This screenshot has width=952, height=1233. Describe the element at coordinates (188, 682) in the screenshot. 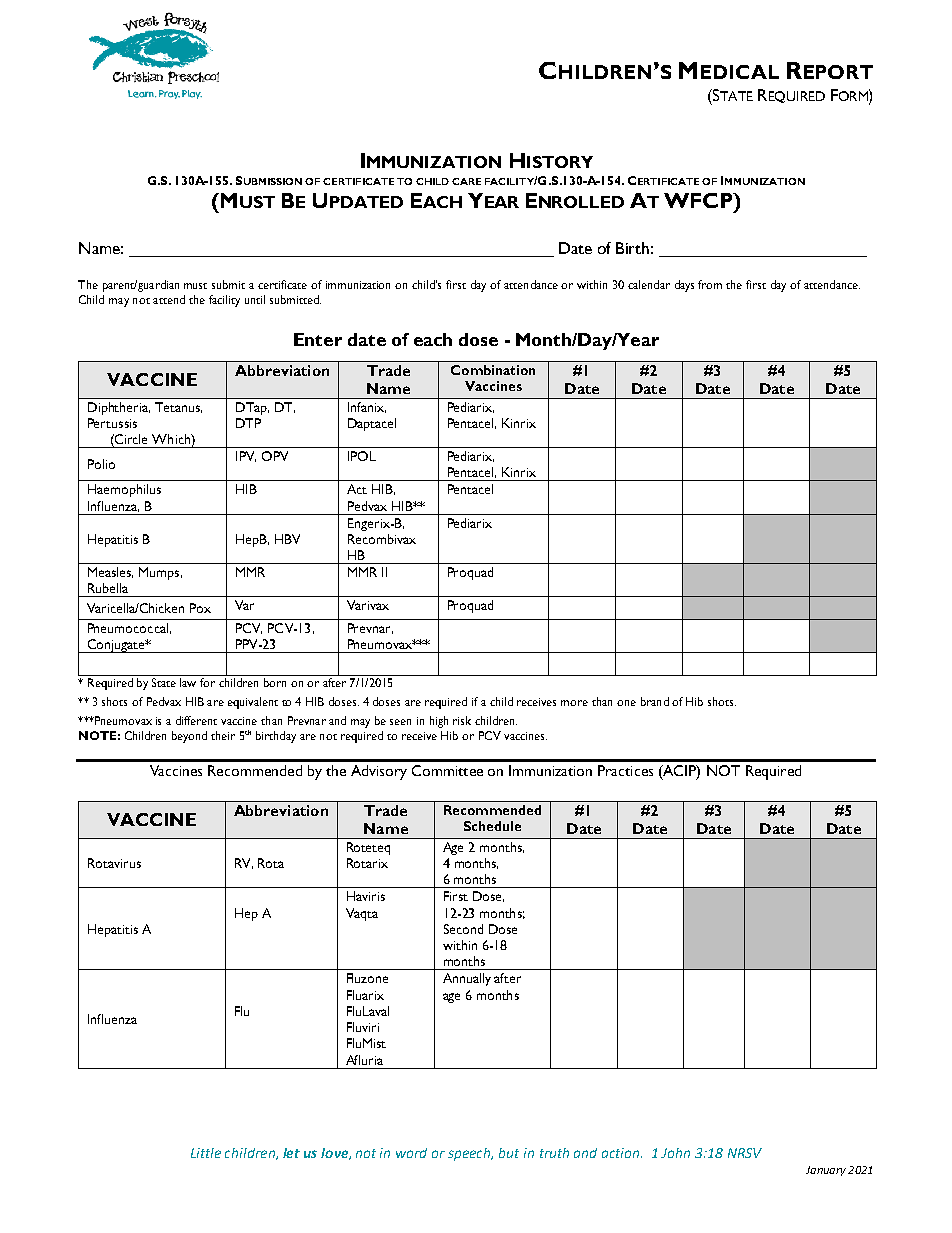

I see `law` at that location.
